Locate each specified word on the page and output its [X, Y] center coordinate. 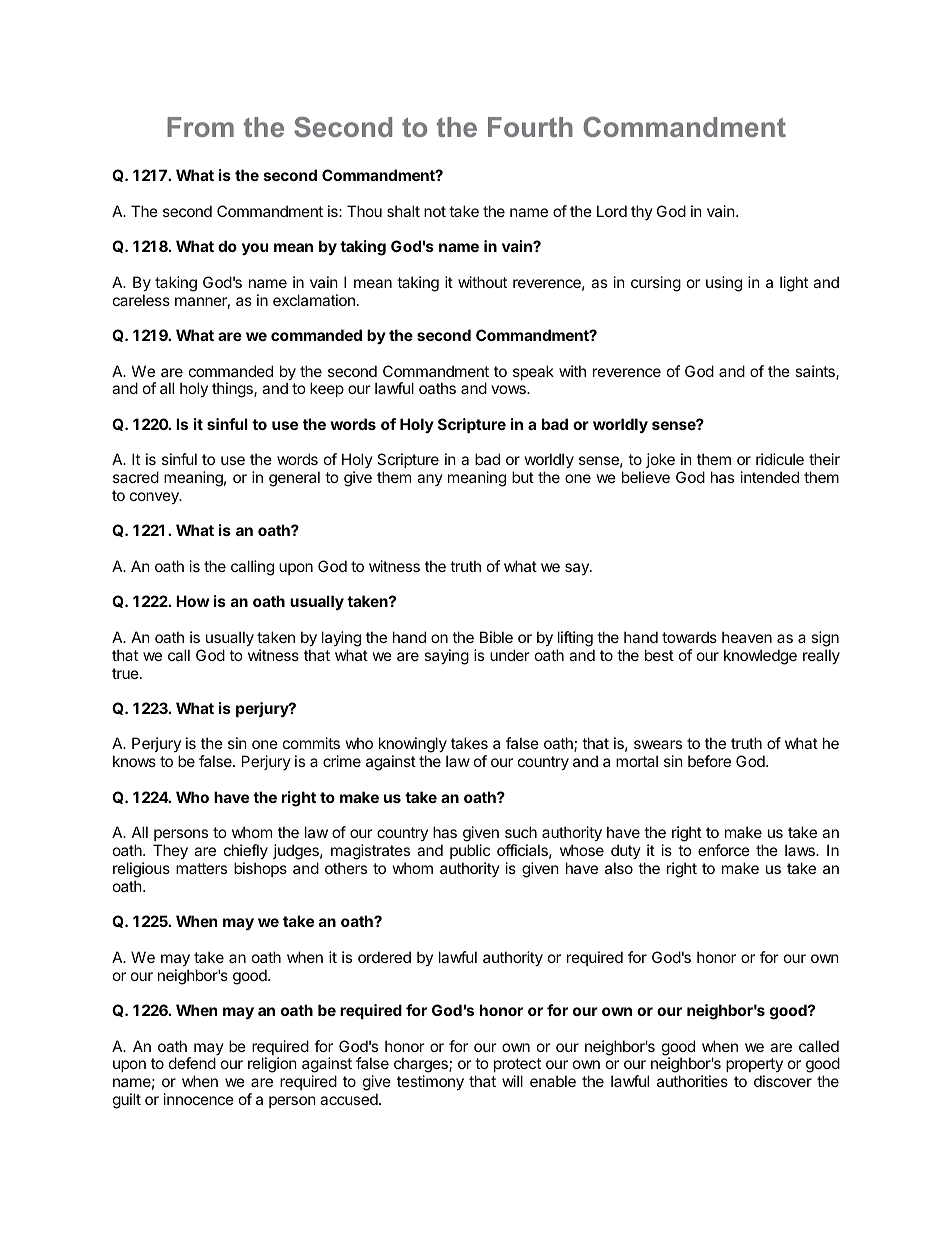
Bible [496, 637]
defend [192, 1063]
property [754, 1067]
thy [642, 212]
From [200, 127]
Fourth [530, 127]
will [512, 1081]
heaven [747, 637]
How [192, 601]
